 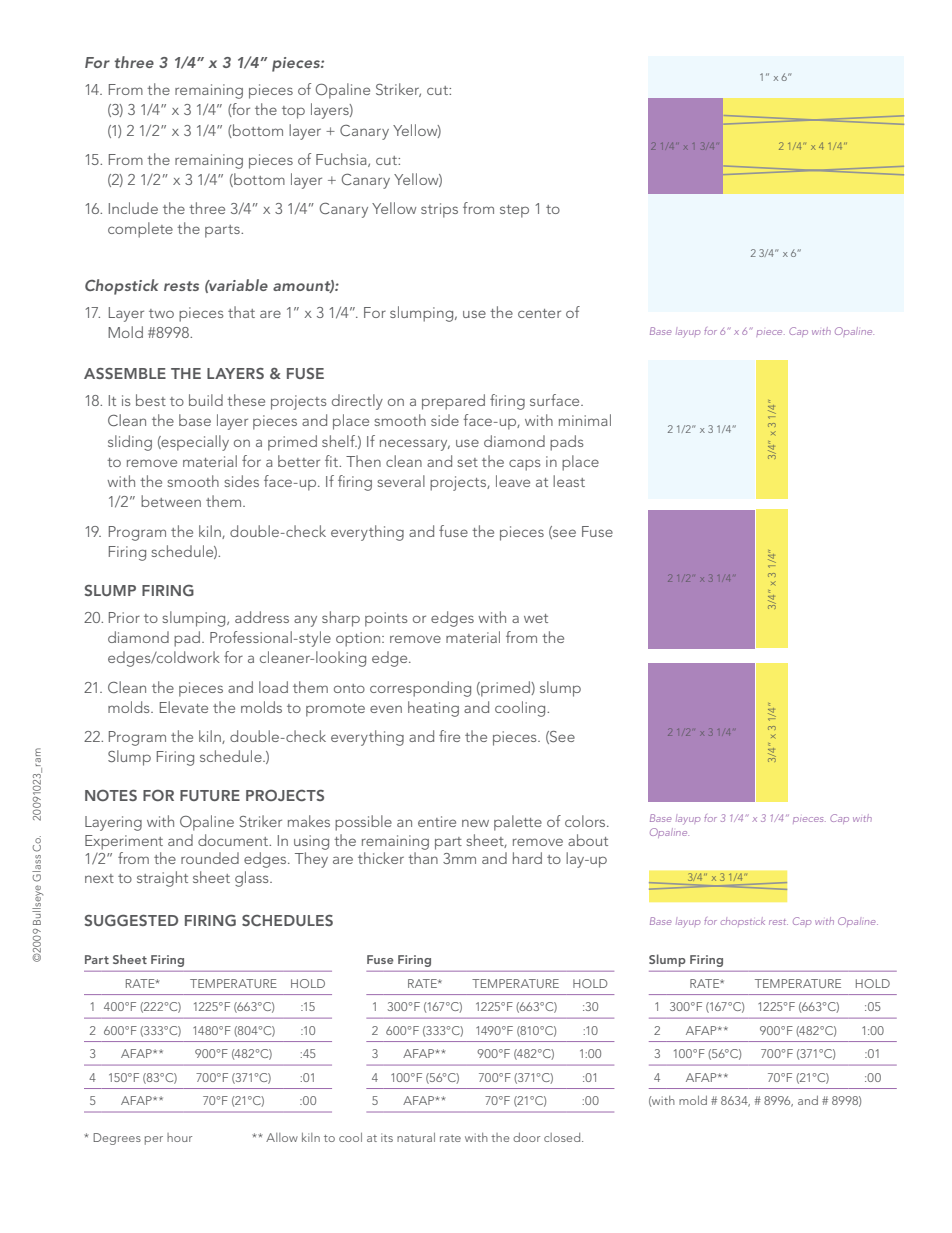 I want to click on Include, so click(x=133, y=208).
